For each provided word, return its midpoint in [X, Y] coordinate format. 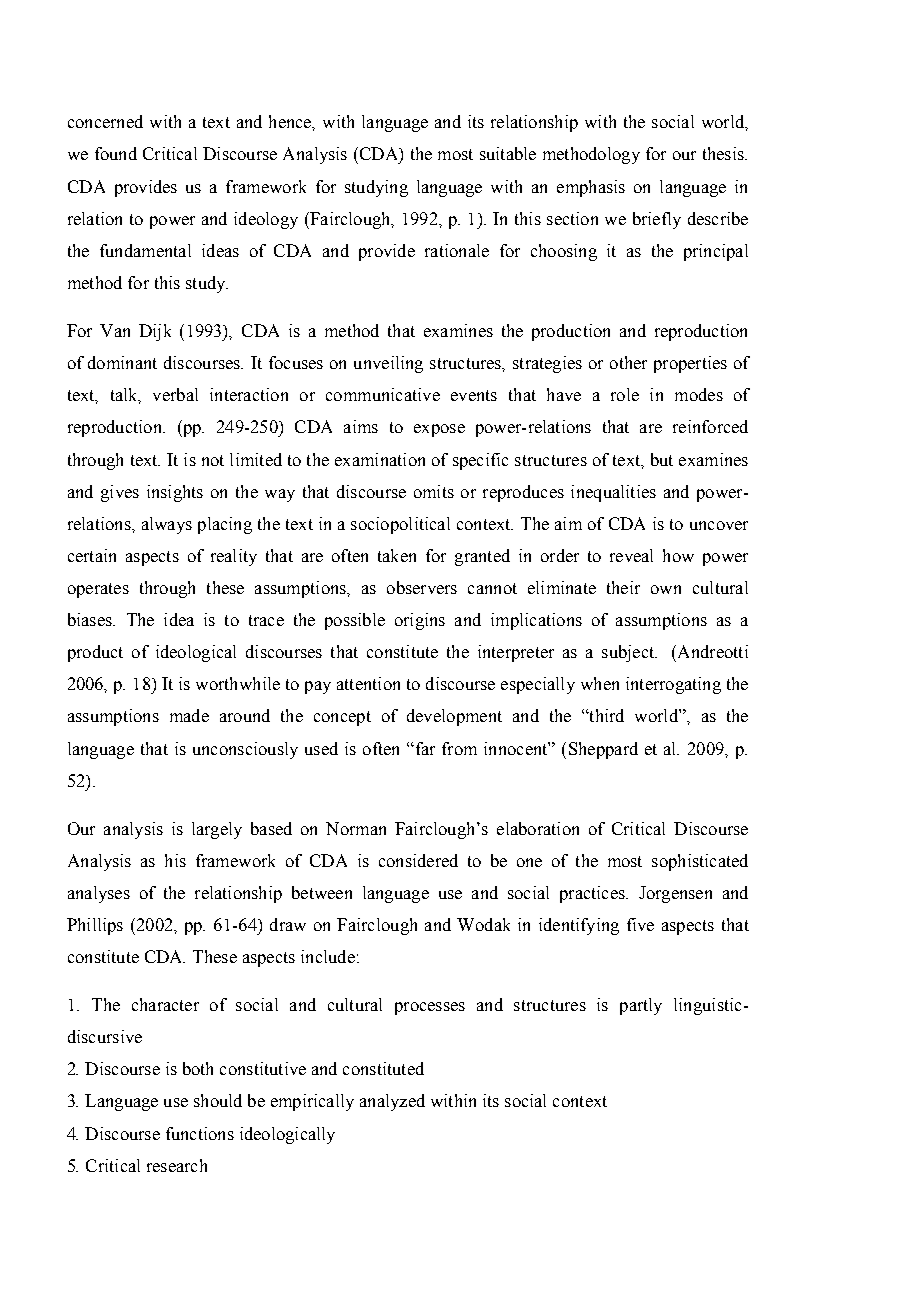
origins [420, 621]
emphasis [591, 188]
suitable [508, 153]
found [116, 153]
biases [91, 619]
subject [629, 653]
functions [200, 1133]
